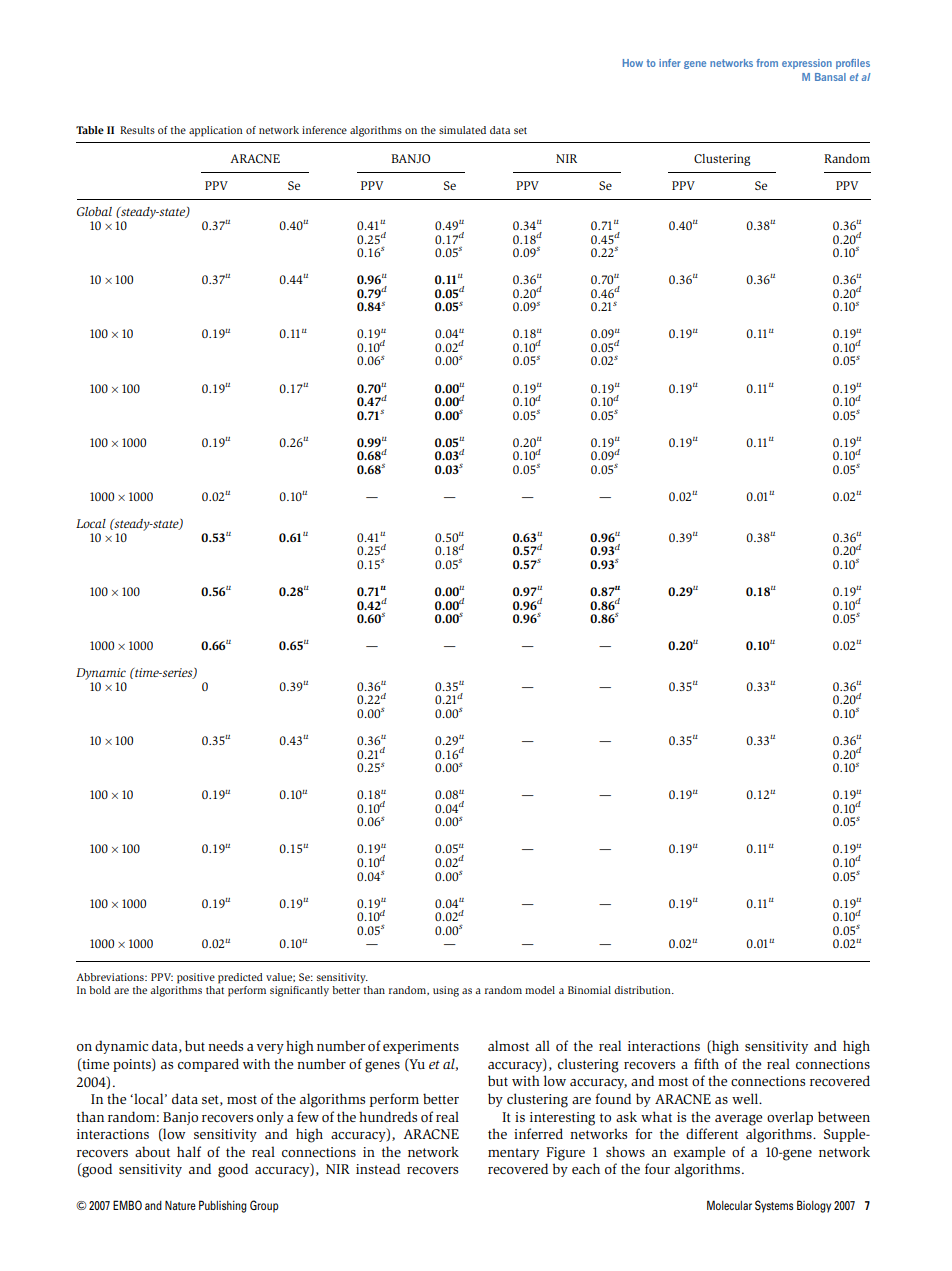 This document has width=952, height=1271. Describe the element at coordinates (94, 211) in the document. I see `Global` at that location.
